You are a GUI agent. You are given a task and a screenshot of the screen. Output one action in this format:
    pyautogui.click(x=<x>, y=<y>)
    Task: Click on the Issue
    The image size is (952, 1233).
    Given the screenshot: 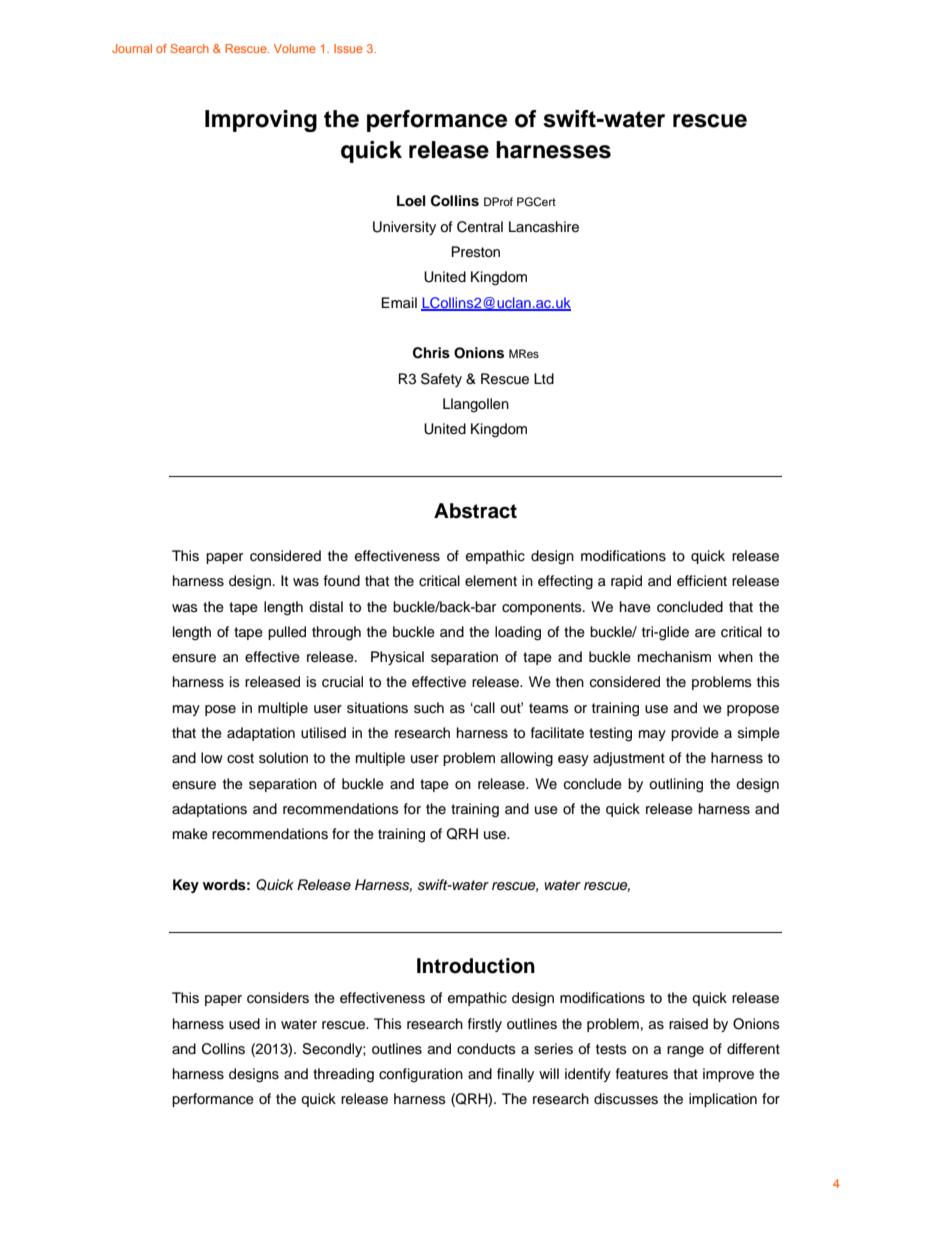 What is the action you would take?
    pyautogui.click(x=348, y=48)
